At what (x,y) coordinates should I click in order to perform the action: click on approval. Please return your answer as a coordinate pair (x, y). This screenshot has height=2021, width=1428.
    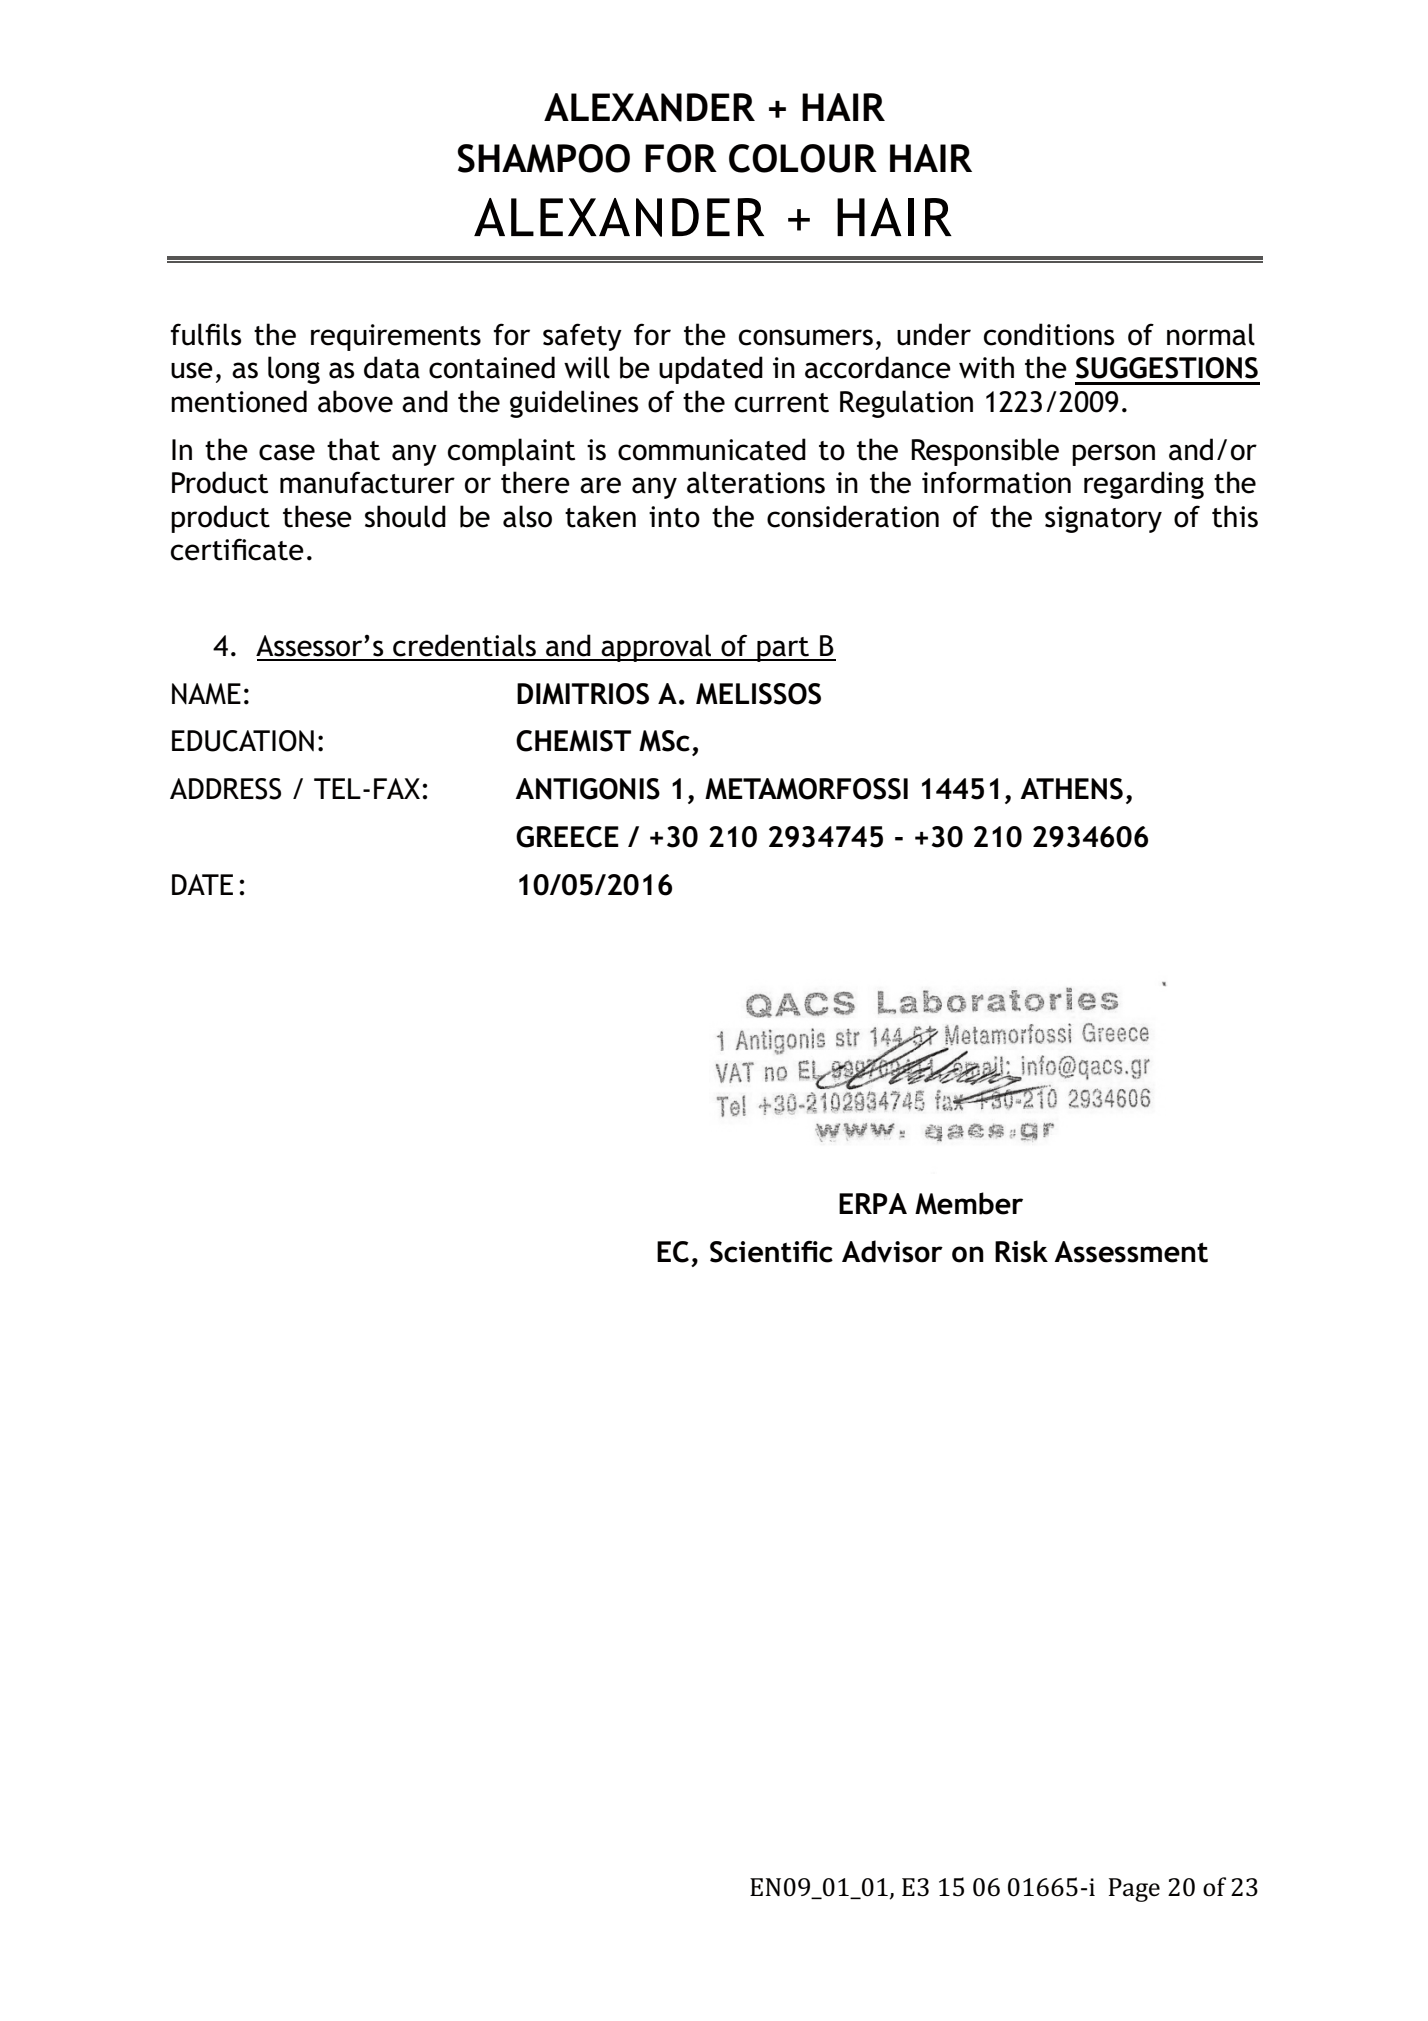
    Looking at the image, I should click on (657, 648).
